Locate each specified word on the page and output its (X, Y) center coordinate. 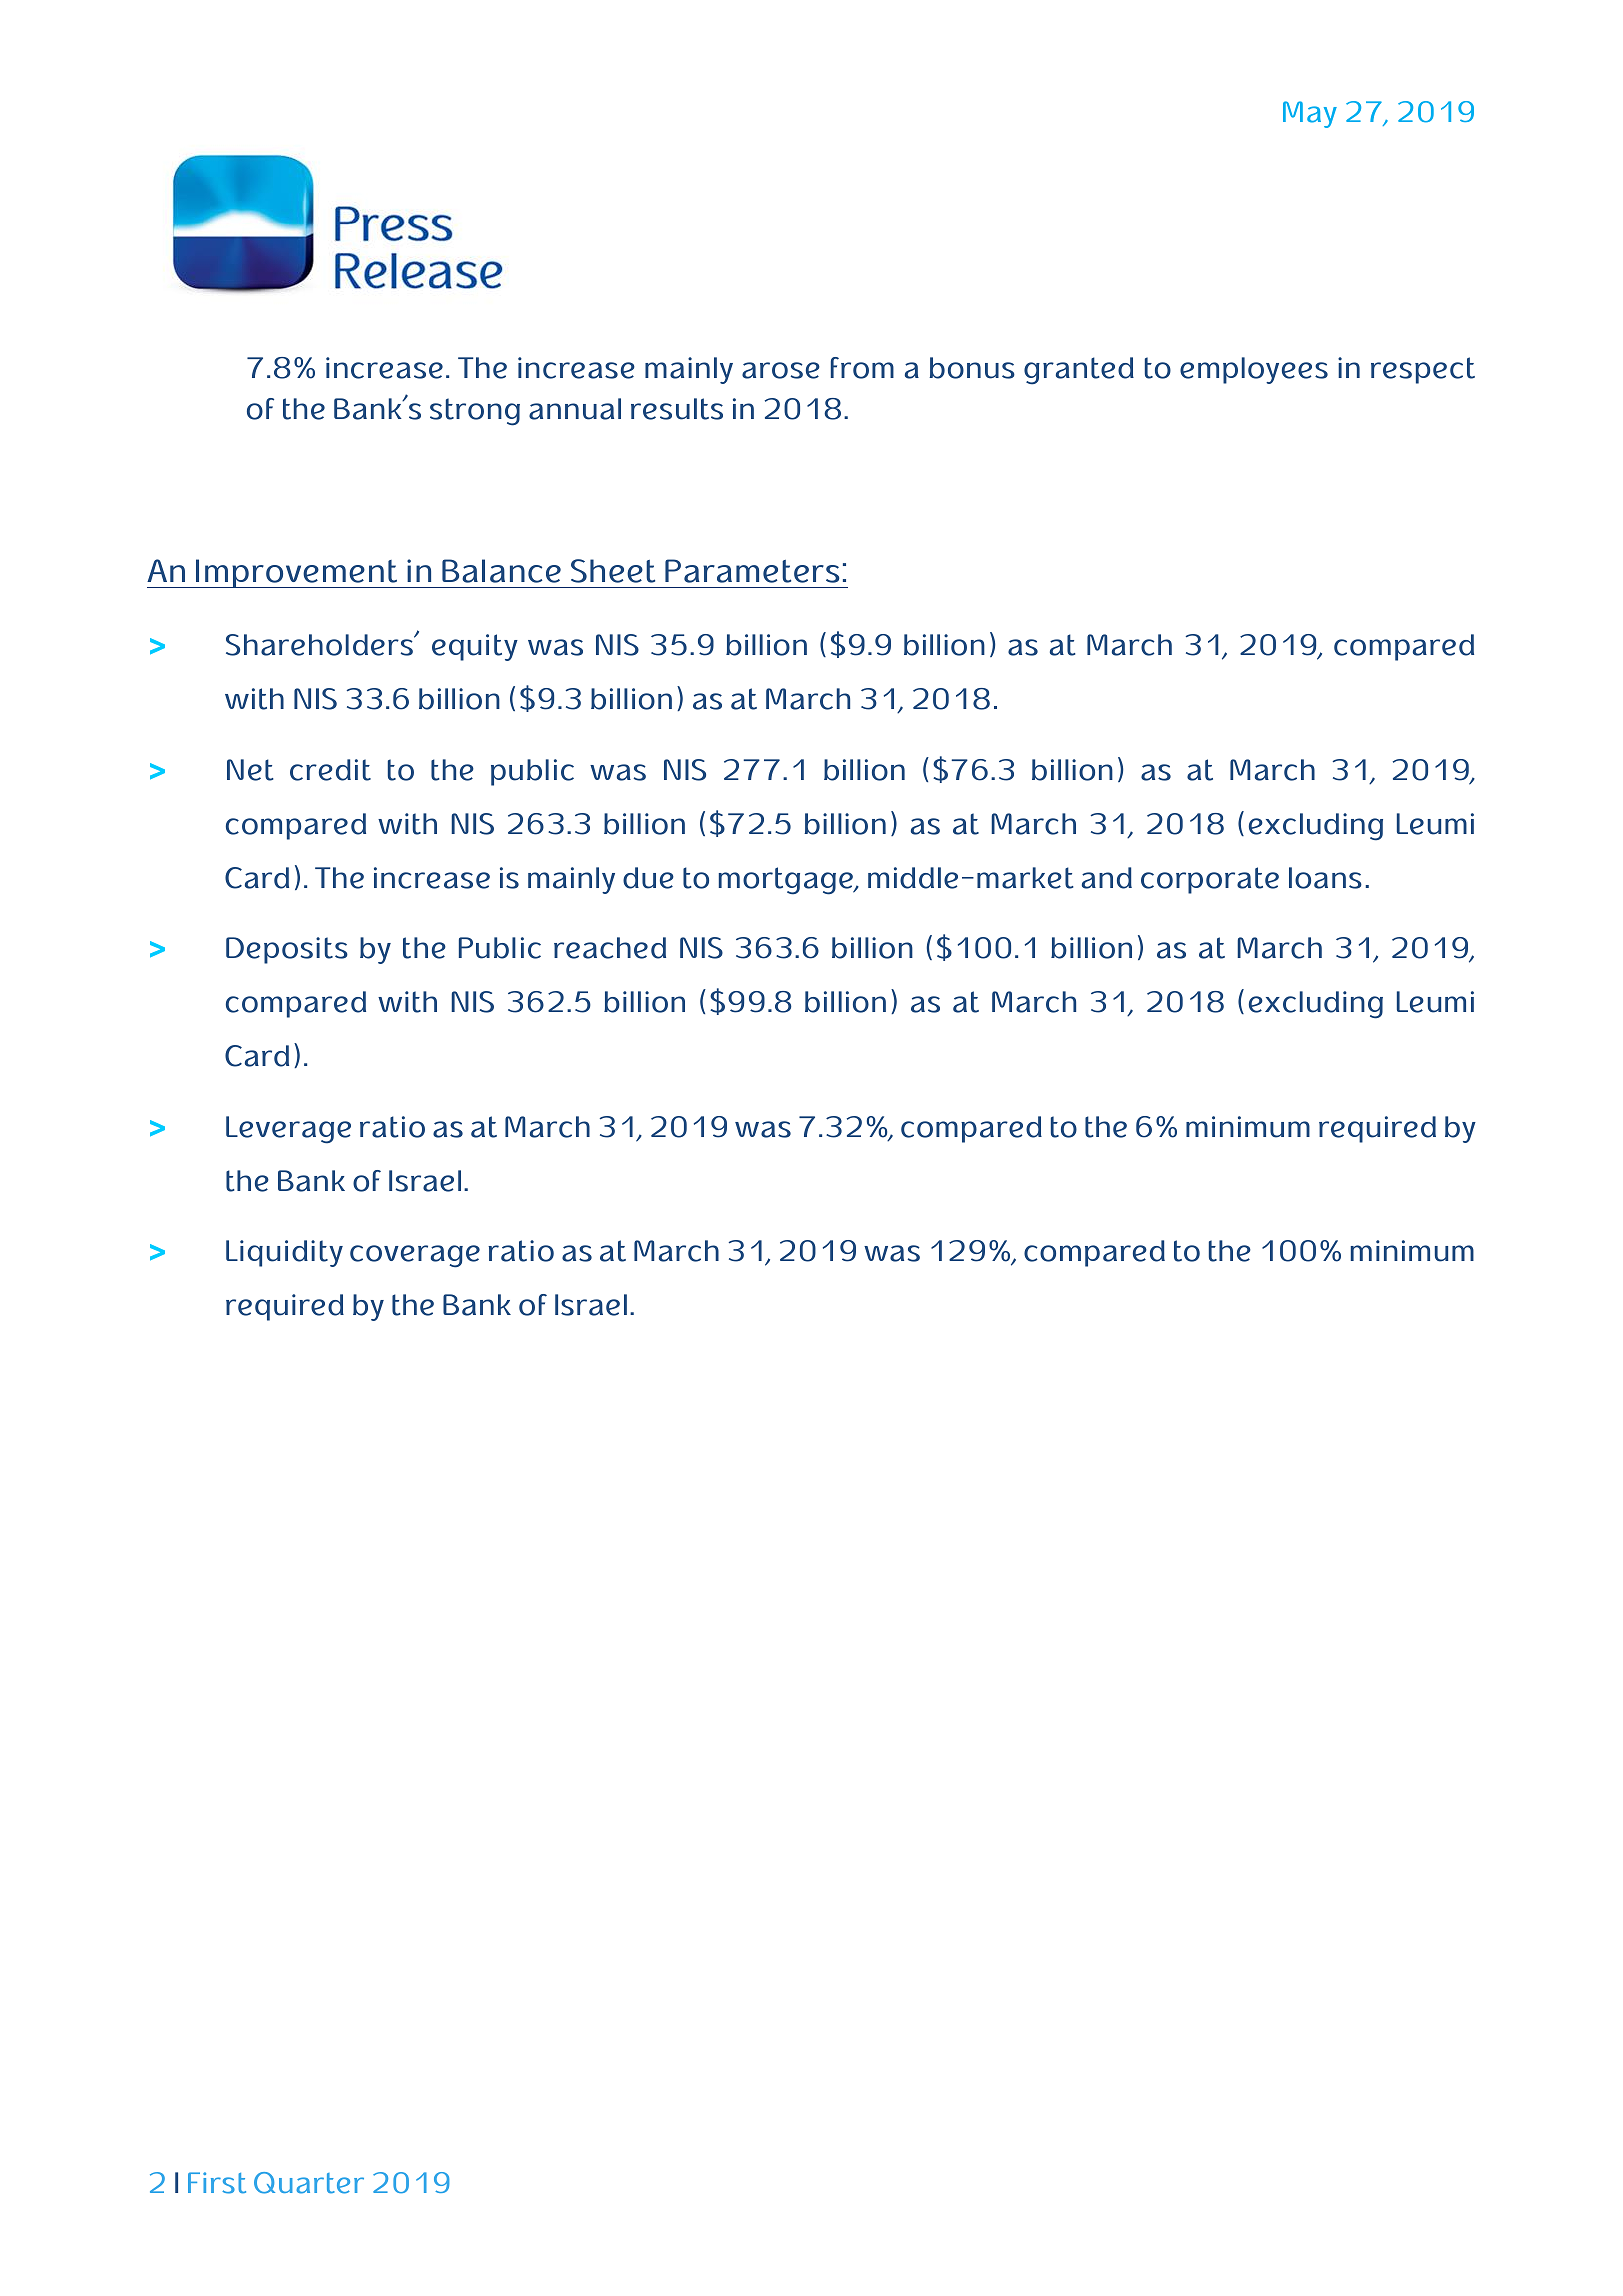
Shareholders (320, 645)
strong (475, 412)
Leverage (288, 1130)
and (1107, 878)
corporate (1210, 880)
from (862, 368)
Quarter (309, 2183)
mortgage (787, 881)
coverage (415, 1256)
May (1310, 114)
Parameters (752, 571)
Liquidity (284, 1253)
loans (1325, 878)
